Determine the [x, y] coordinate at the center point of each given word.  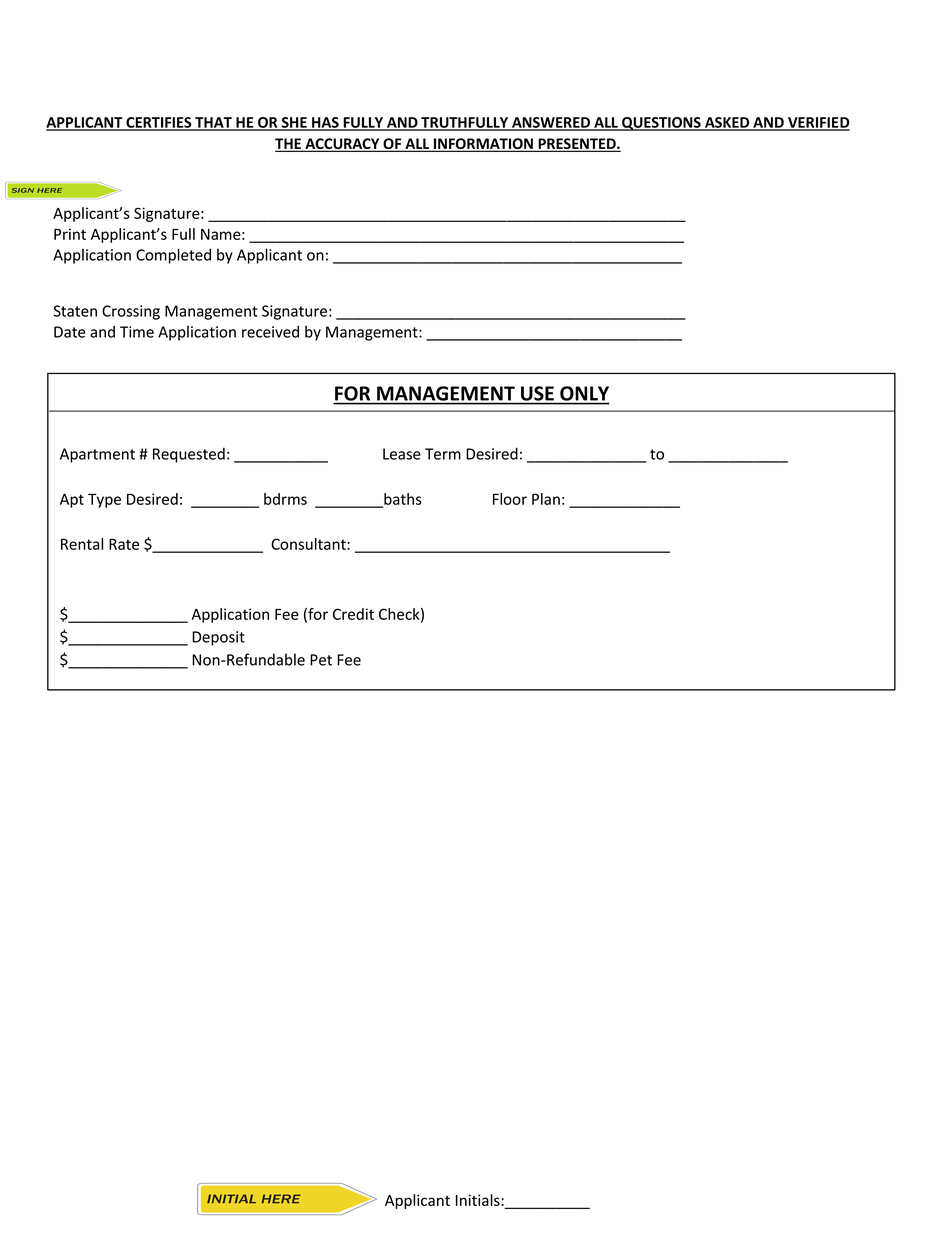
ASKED [727, 123]
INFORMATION [483, 145]
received [270, 331]
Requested [189, 455]
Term [443, 454]
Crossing [131, 312]
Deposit [218, 638]
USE [537, 393]
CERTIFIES [159, 123]
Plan [546, 499]
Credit [353, 614]
